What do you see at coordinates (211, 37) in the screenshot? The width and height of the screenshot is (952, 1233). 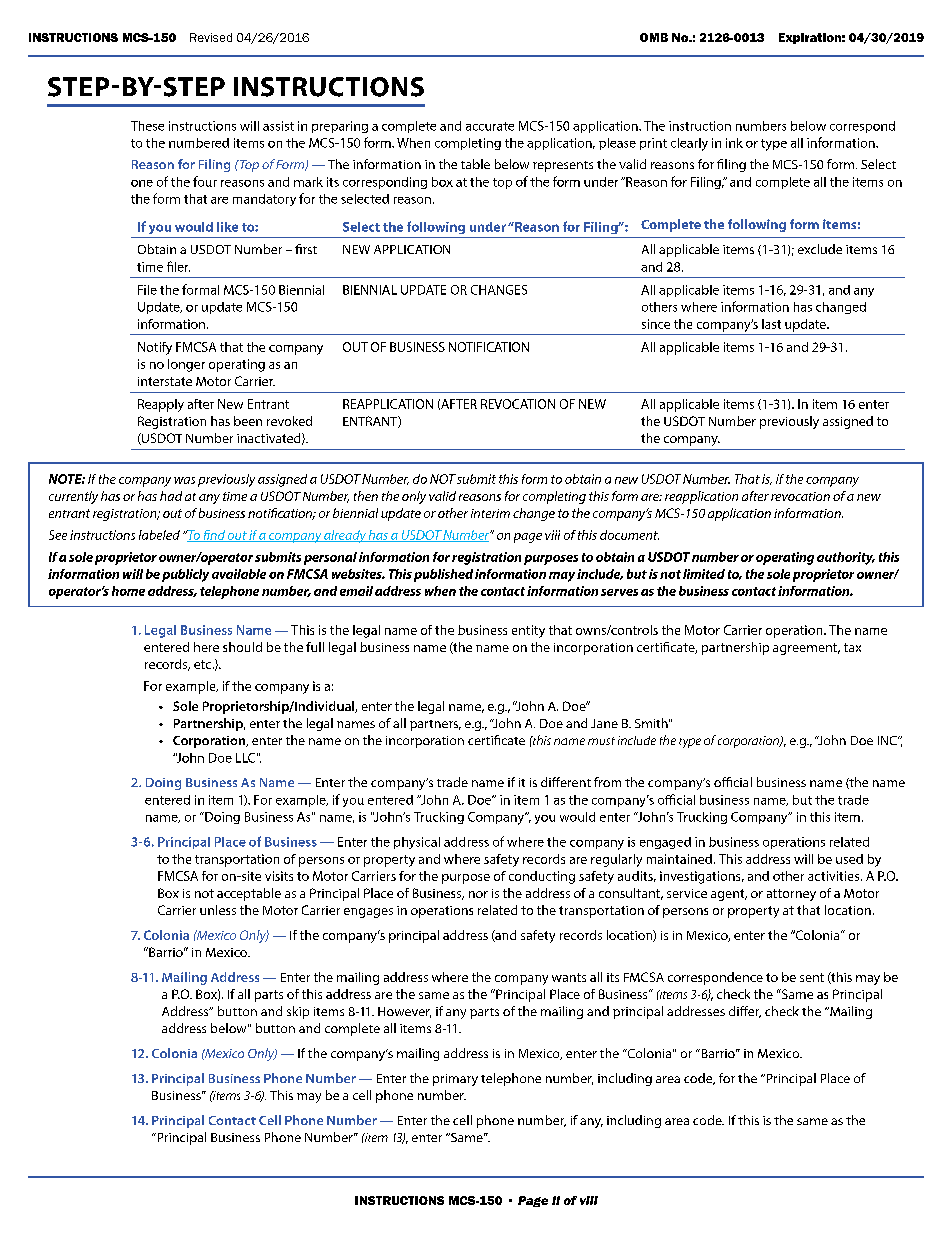 I see `Revised` at bounding box center [211, 37].
